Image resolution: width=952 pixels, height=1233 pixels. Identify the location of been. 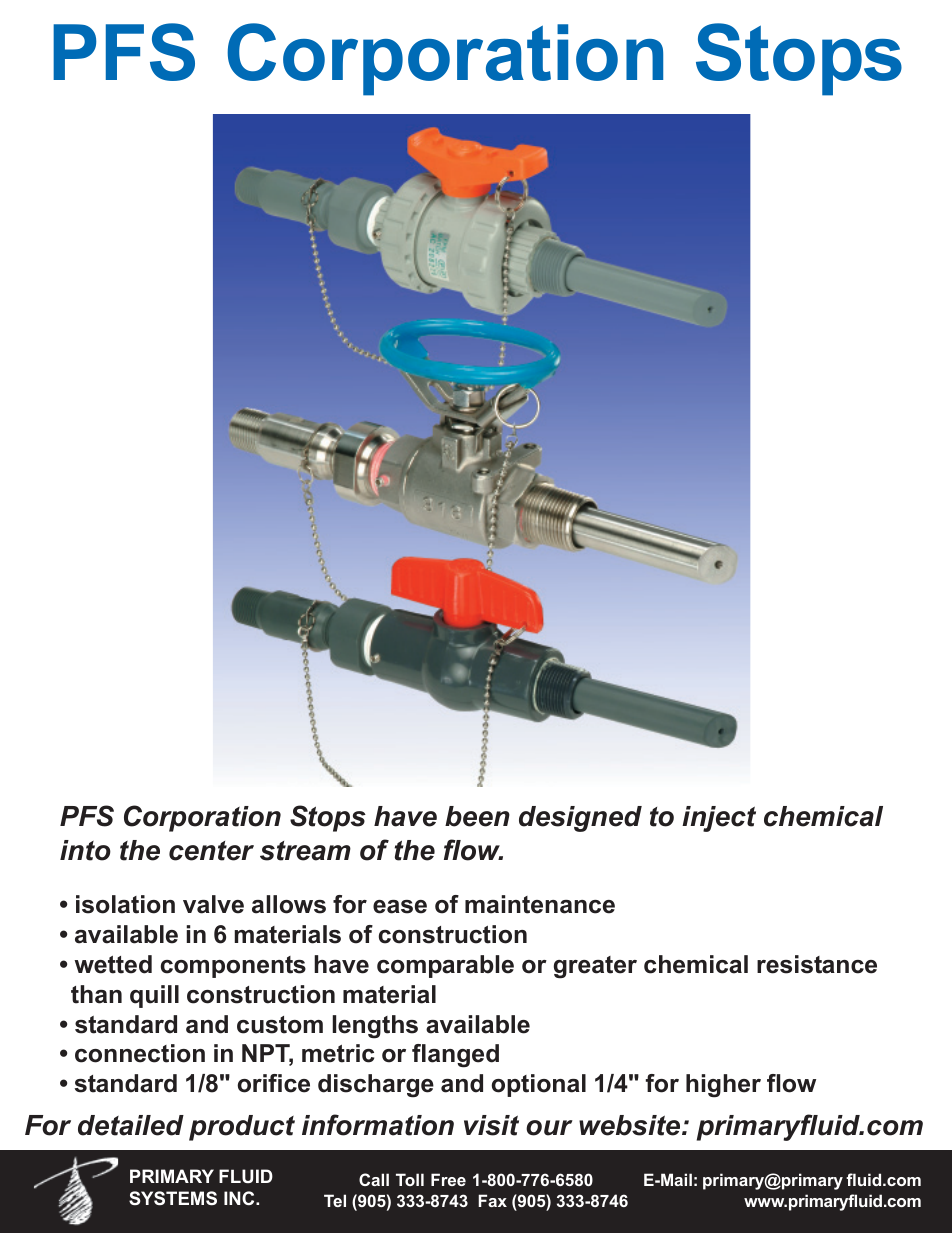
(477, 816).
